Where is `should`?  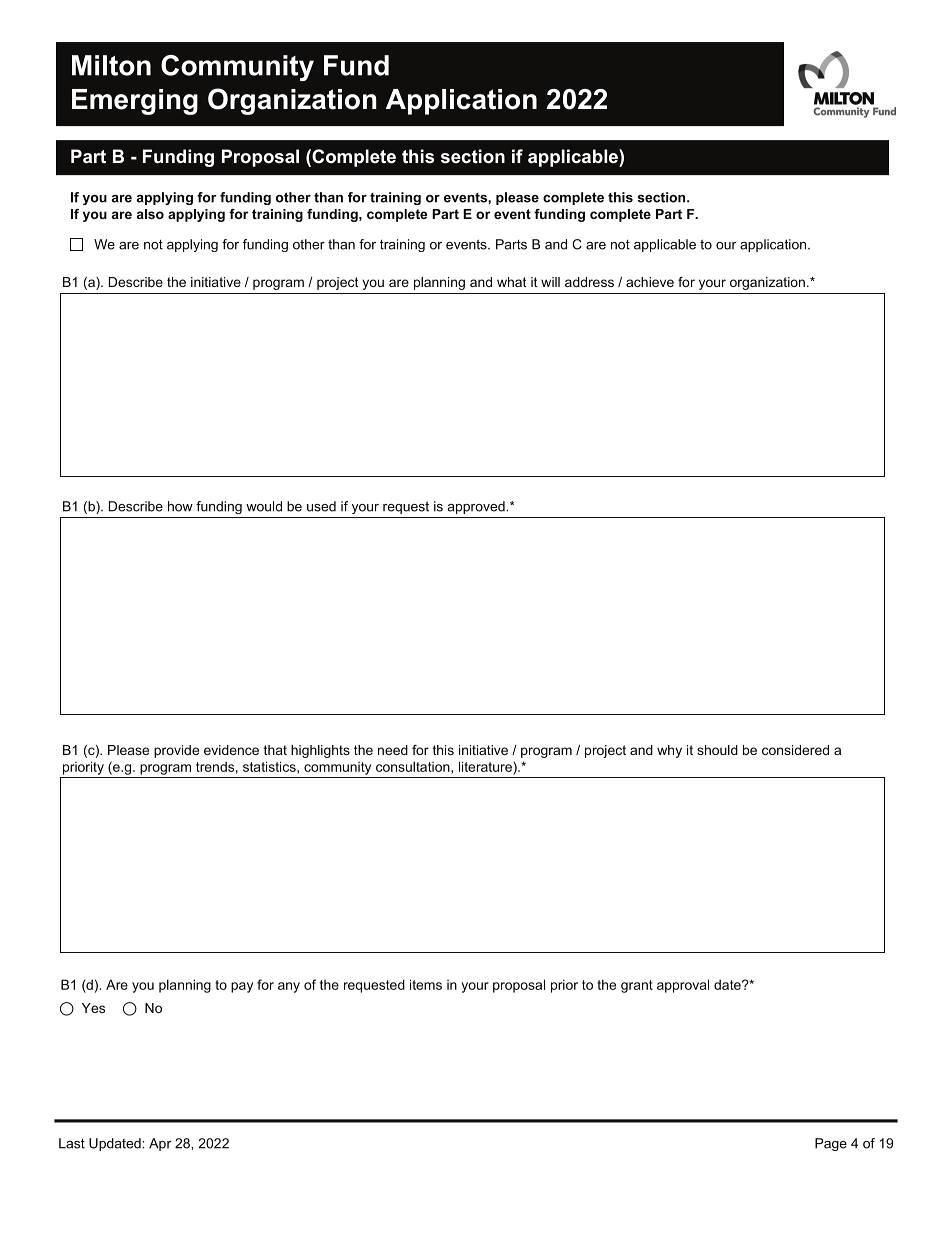 should is located at coordinates (717, 750).
